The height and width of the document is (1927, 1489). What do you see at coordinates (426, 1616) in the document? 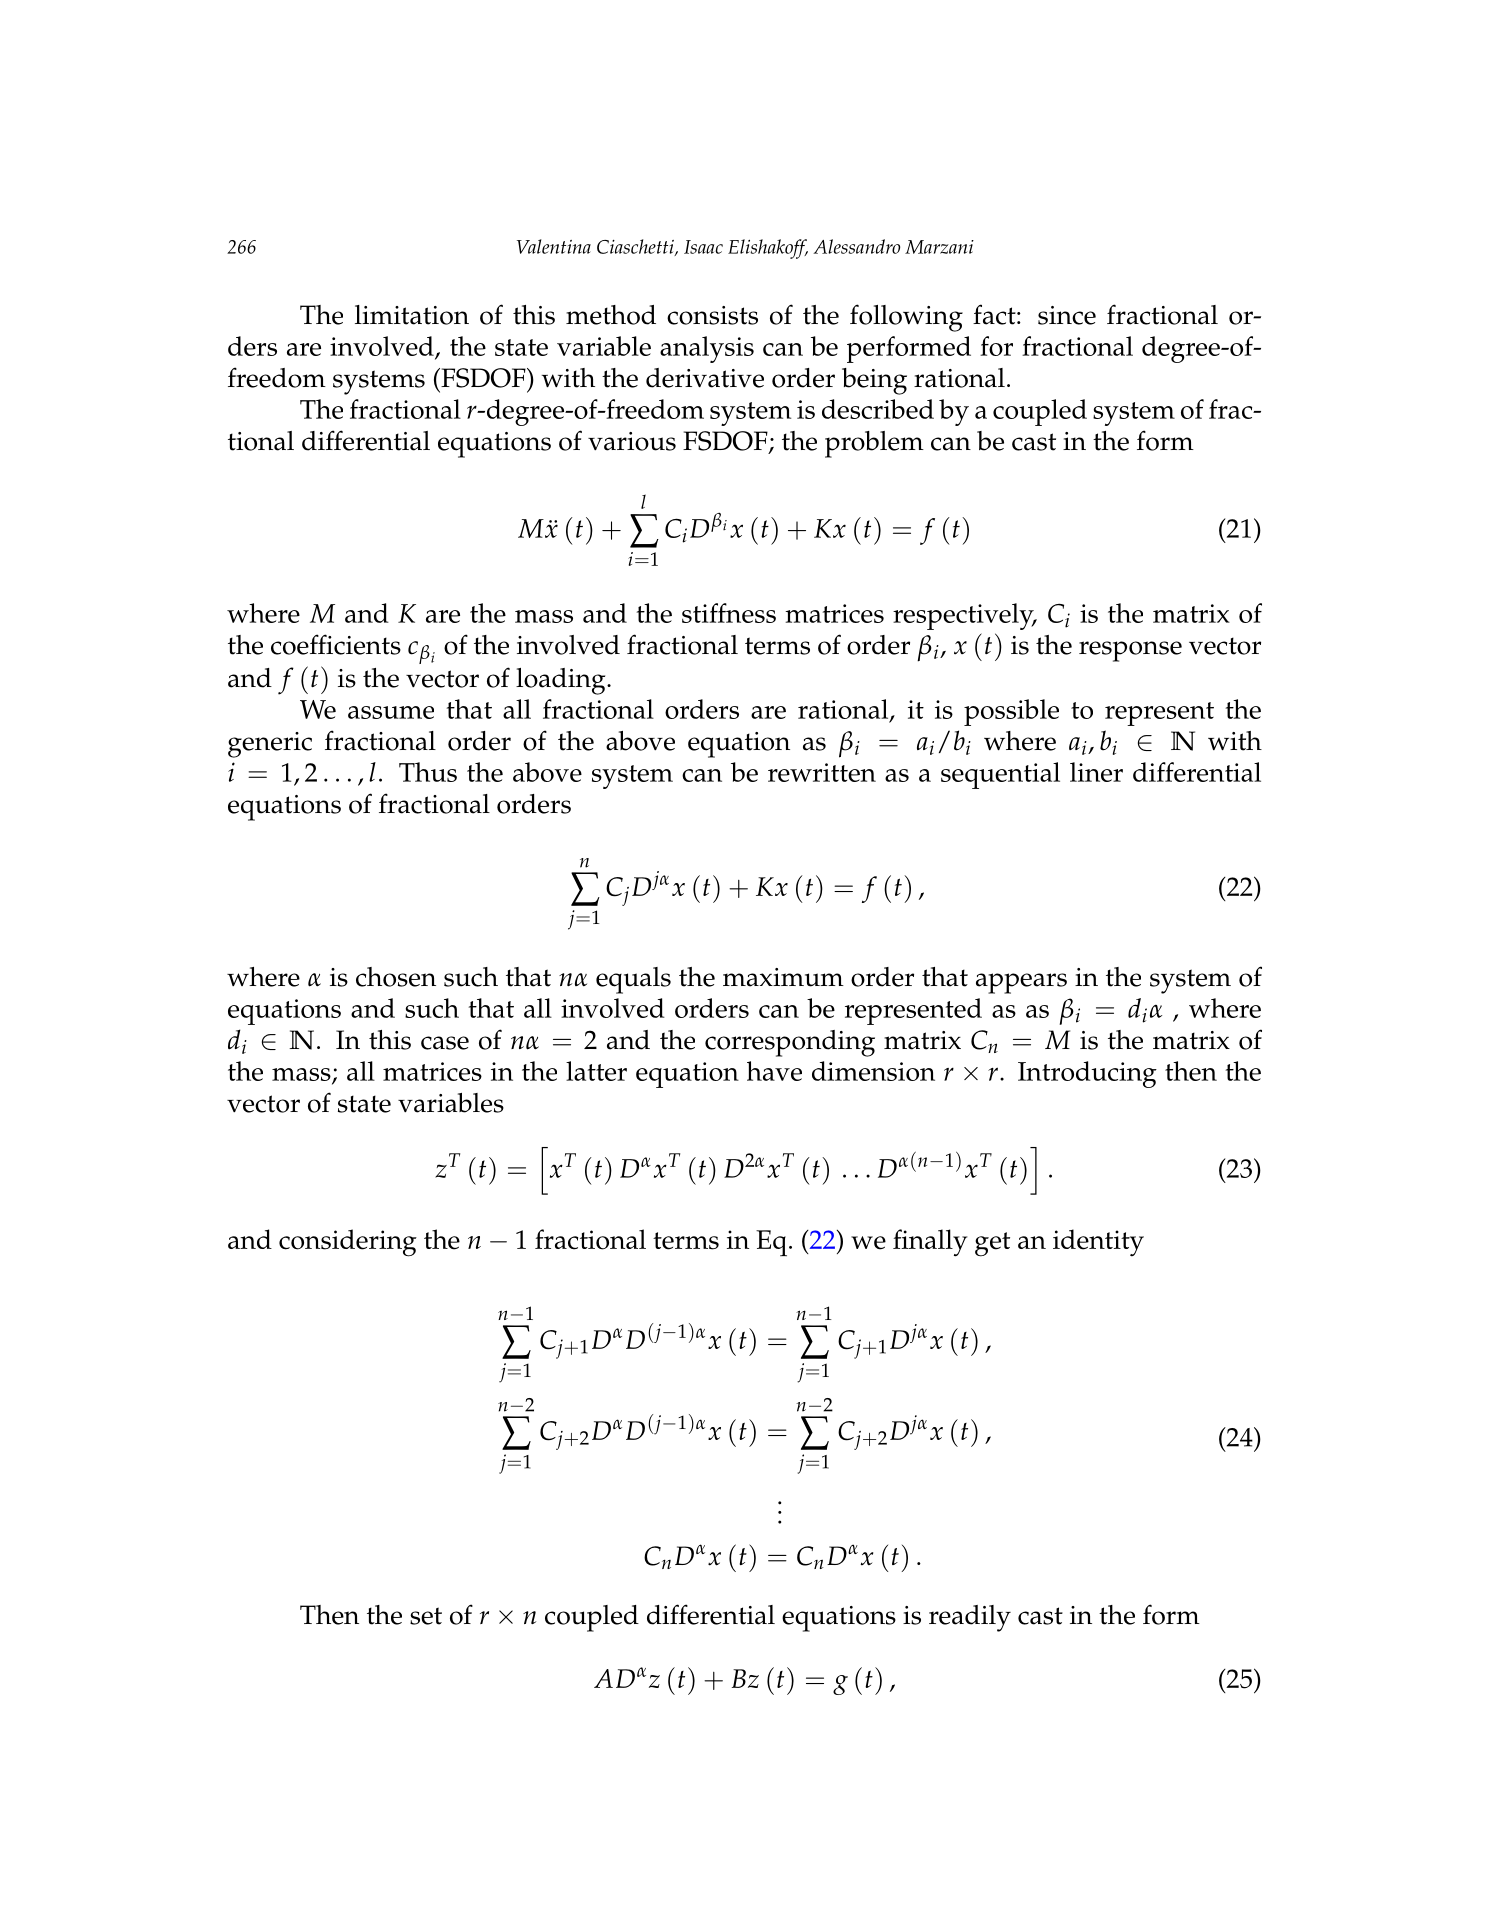
I see `set` at bounding box center [426, 1616].
